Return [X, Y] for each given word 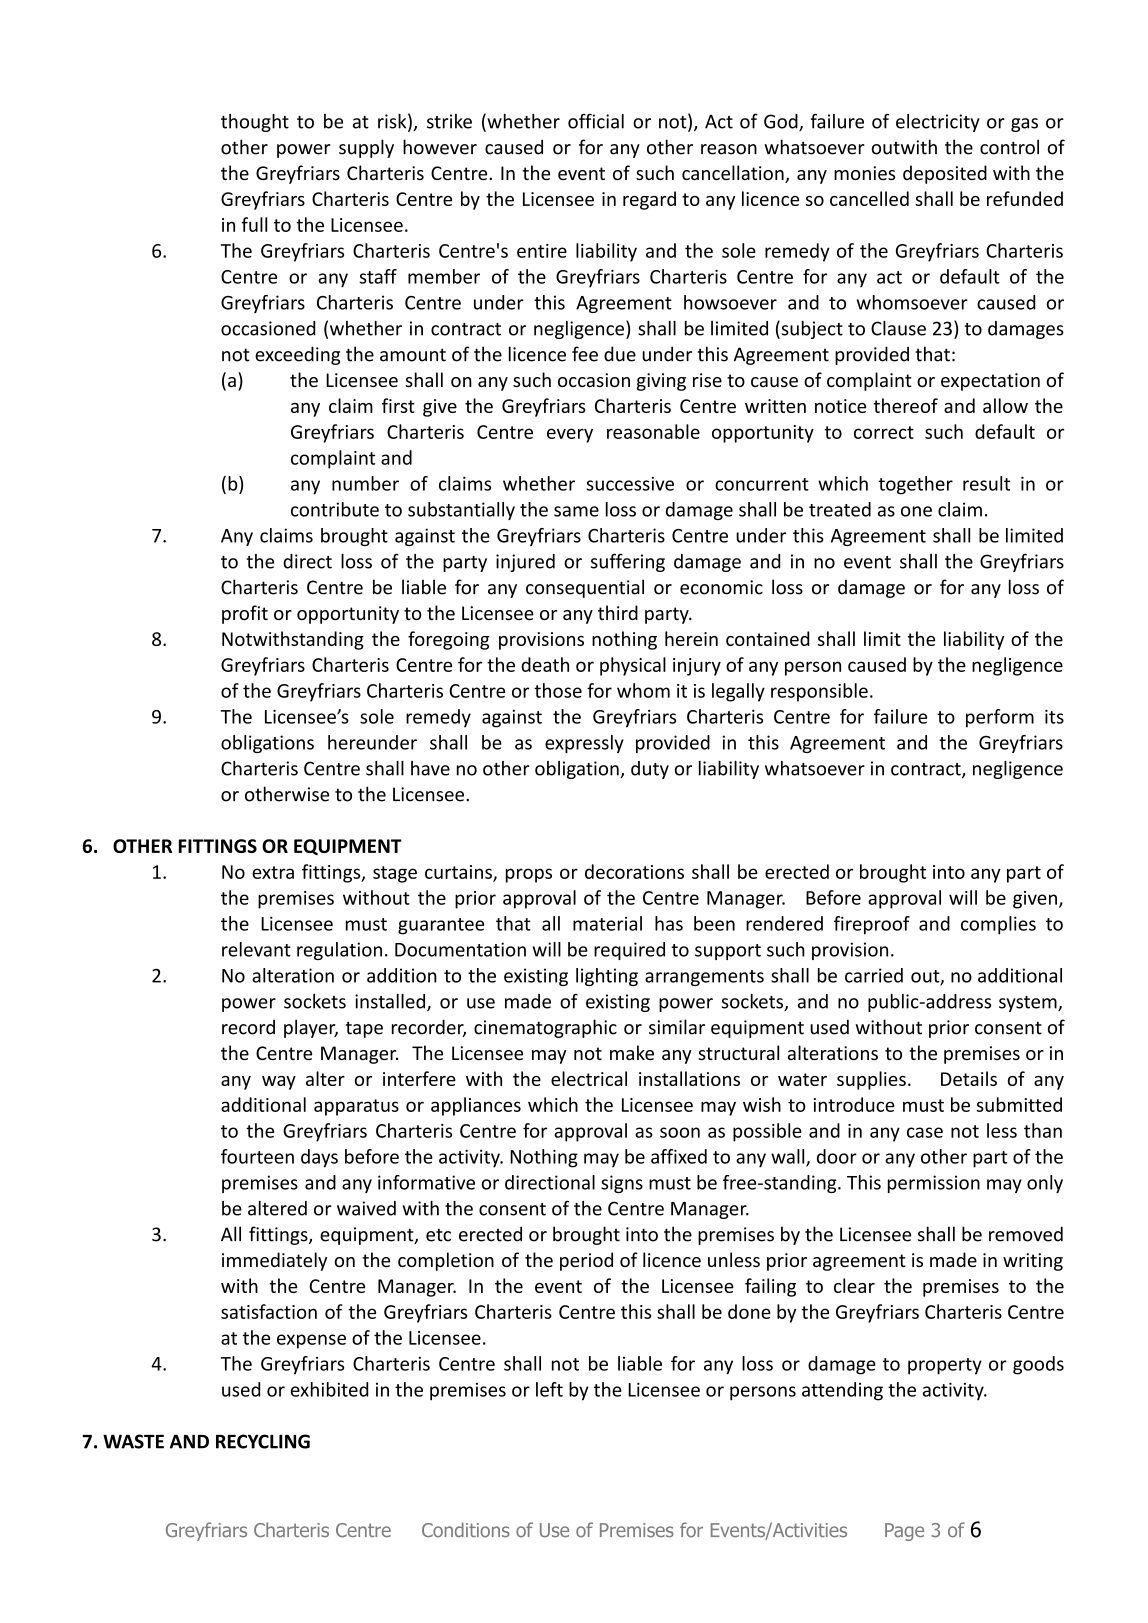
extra [273, 872]
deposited [945, 174]
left [549, 1389]
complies [998, 925]
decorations [634, 871]
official [596, 121]
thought [255, 123]
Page [904, 1532]
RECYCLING [263, 1441]
